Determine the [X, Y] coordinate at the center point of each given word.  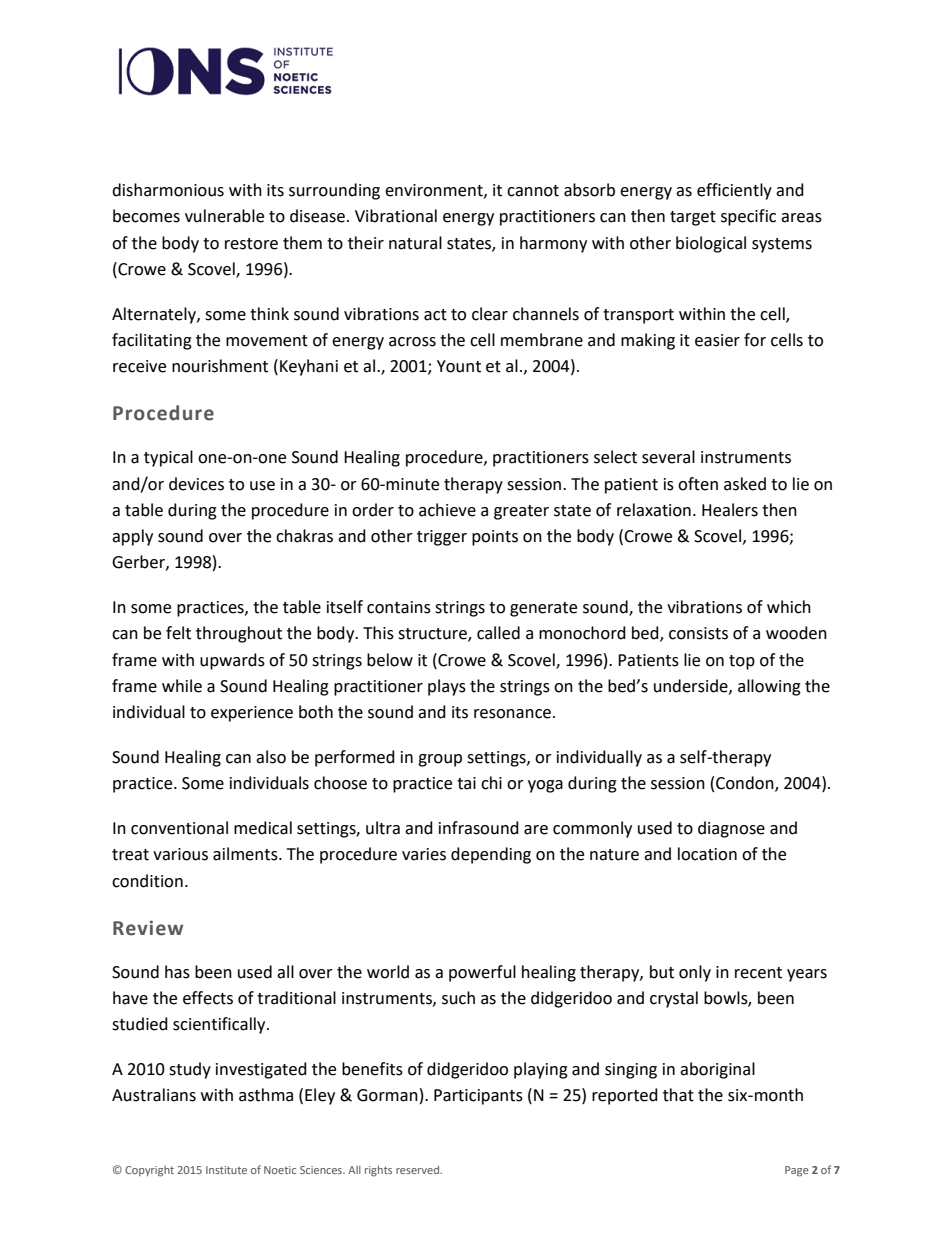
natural [415, 243]
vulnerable [224, 216]
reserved [419, 1169]
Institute [226, 1170]
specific [748, 217]
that [678, 1095]
